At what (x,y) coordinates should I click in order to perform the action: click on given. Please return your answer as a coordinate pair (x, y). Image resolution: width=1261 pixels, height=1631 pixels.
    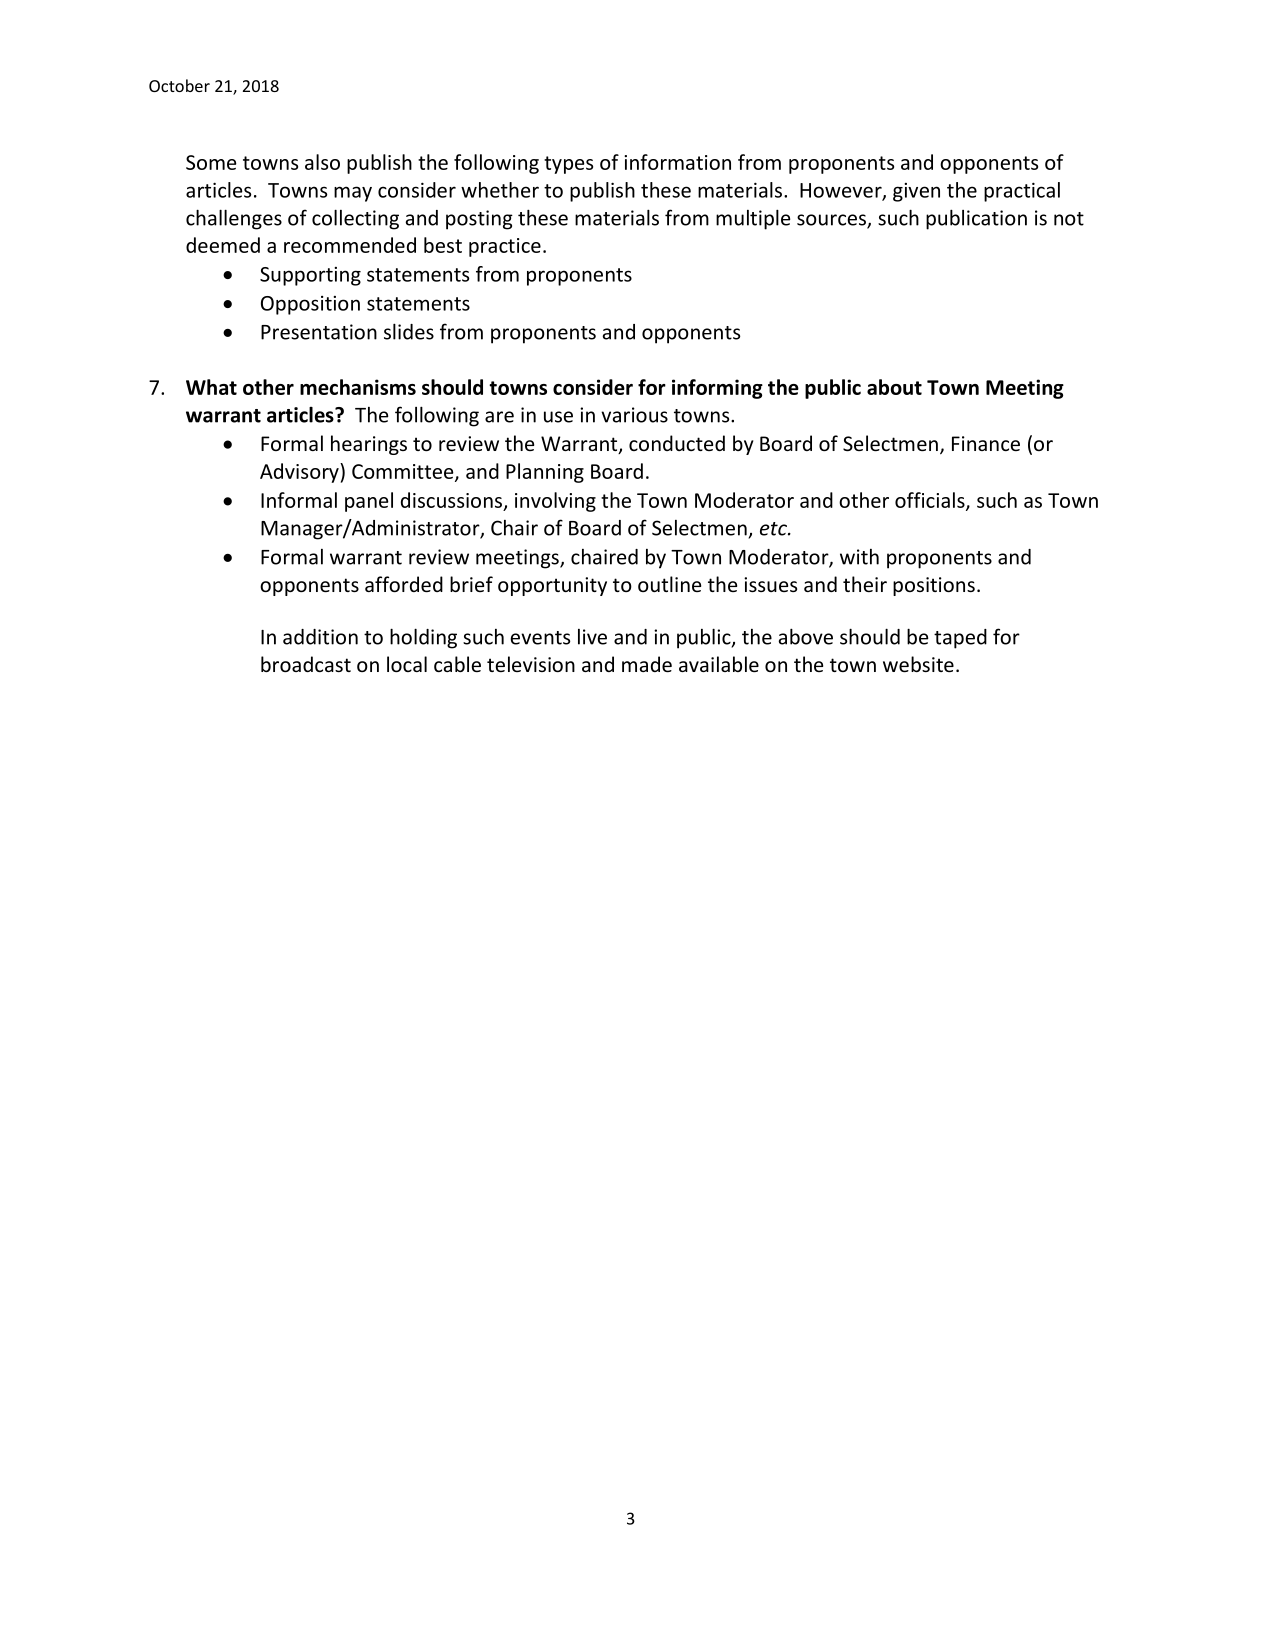
    Looking at the image, I should click on (916, 192).
